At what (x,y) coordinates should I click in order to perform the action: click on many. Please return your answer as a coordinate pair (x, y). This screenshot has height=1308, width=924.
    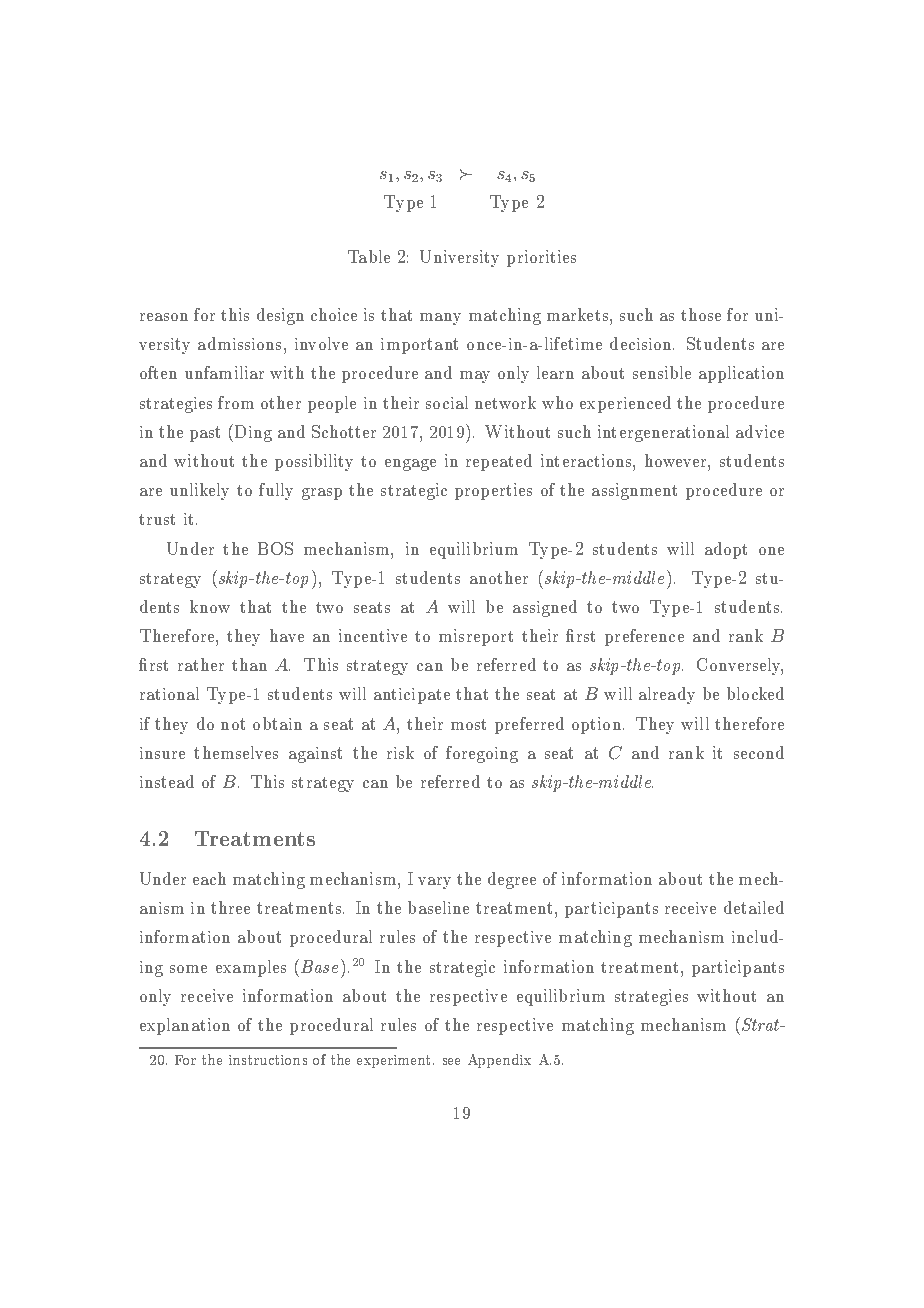
    Looking at the image, I should click on (440, 319).
